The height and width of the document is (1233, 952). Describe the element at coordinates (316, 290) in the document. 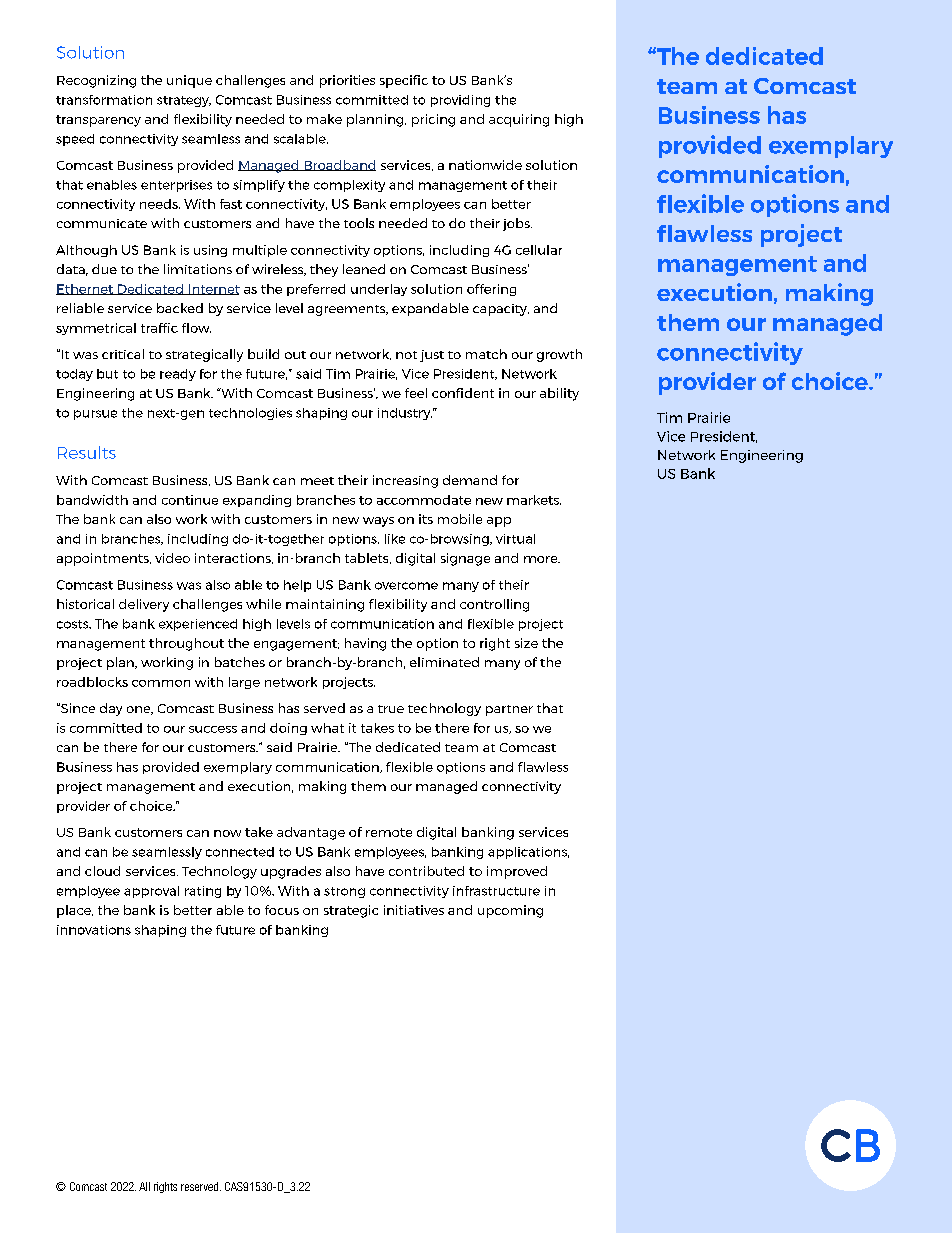

I see `preferred` at that location.
